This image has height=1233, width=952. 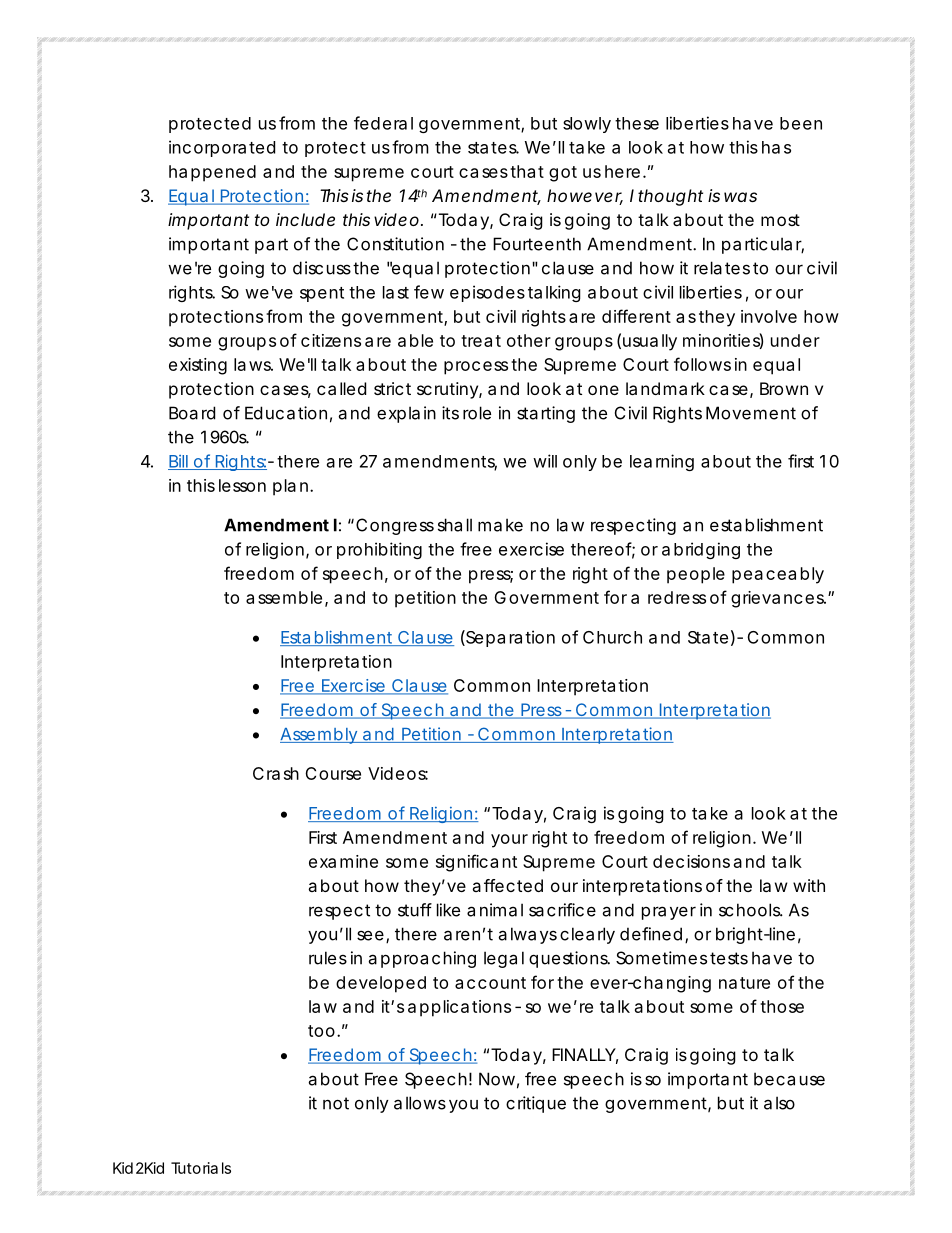 What do you see at coordinates (222, 148) in the image?
I see `incorporated` at bounding box center [222, 148].
